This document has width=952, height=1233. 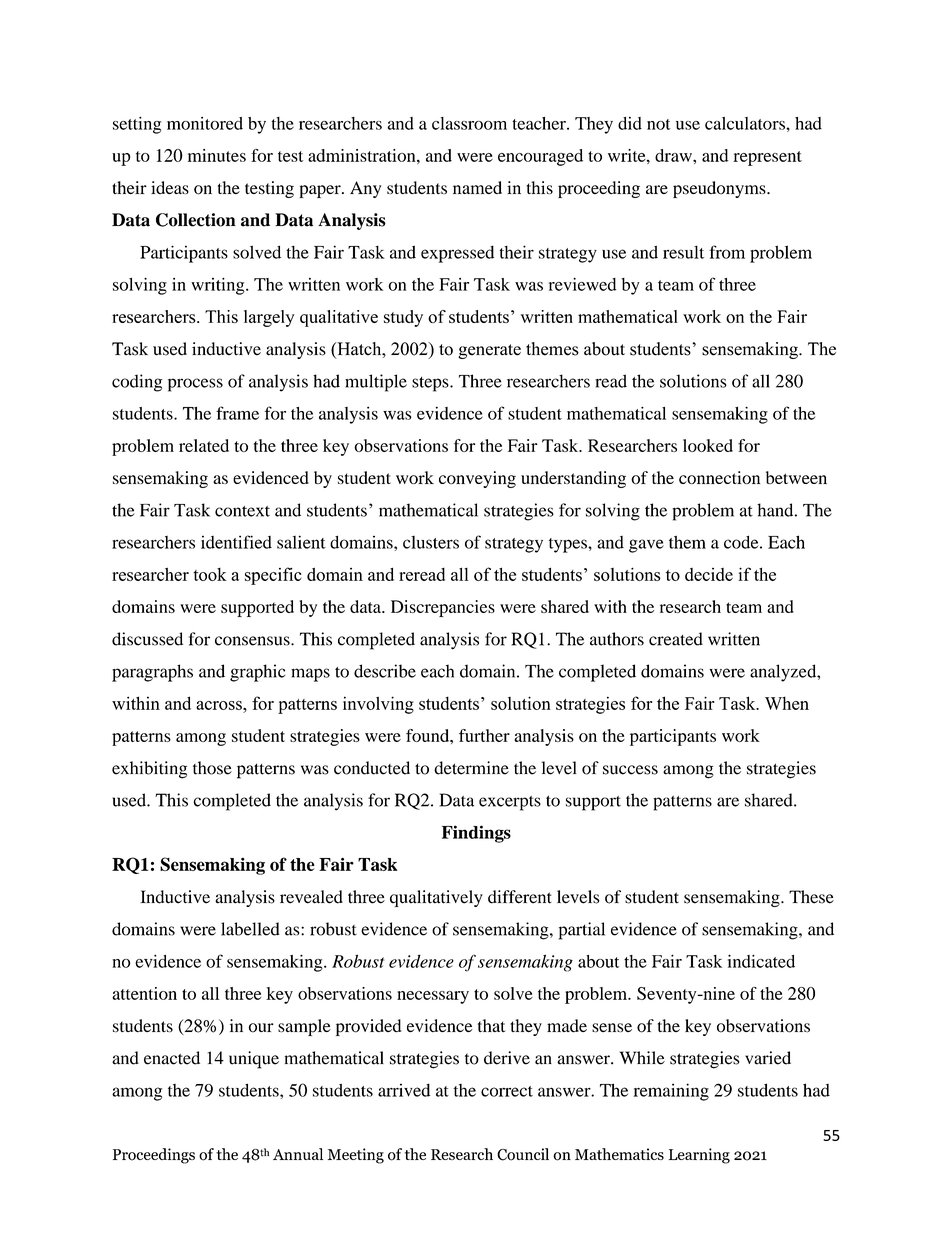 I want to click on connection, so click(x=719, y=477).
